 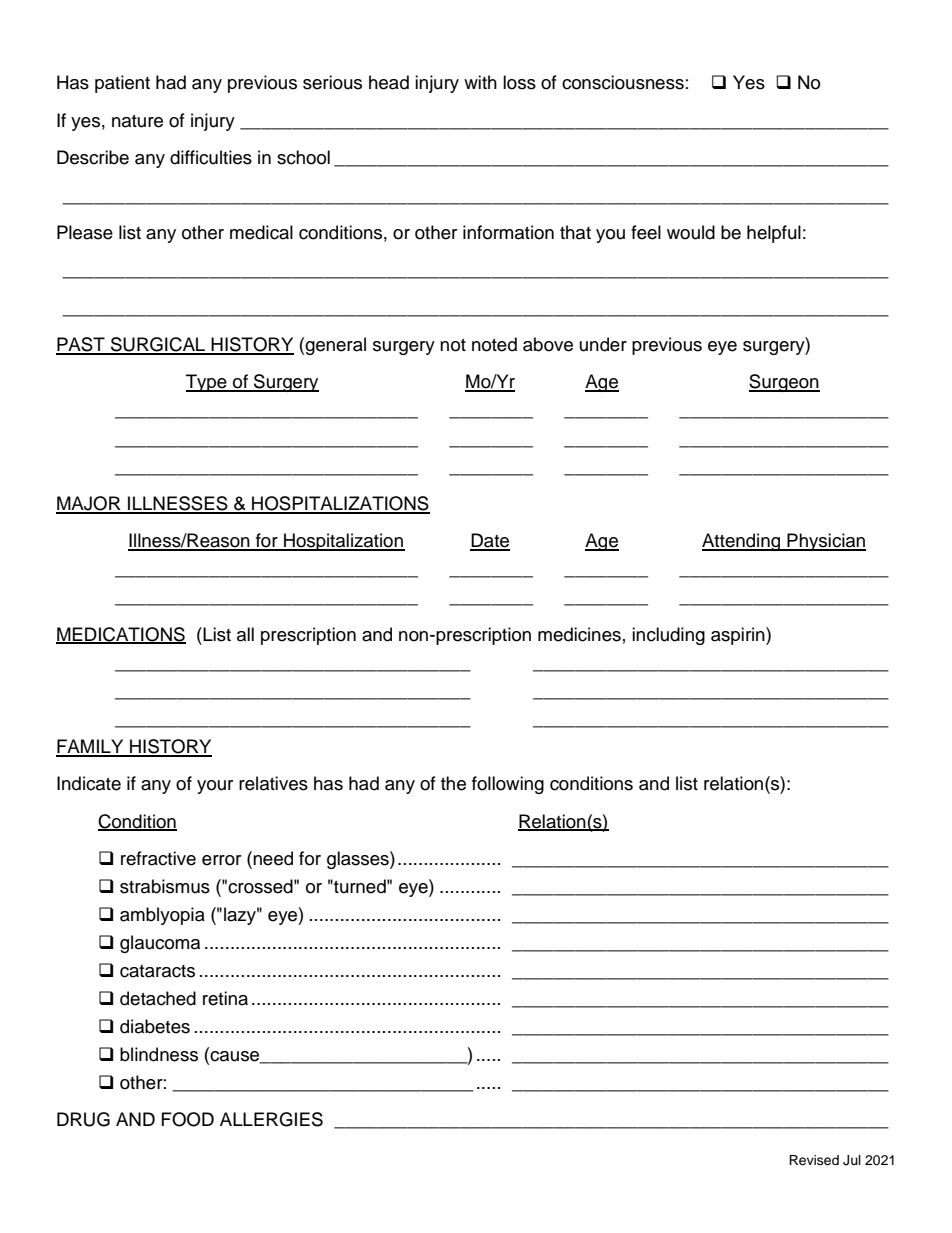 I want to click on consciousness, so click(x=623, y=82).
